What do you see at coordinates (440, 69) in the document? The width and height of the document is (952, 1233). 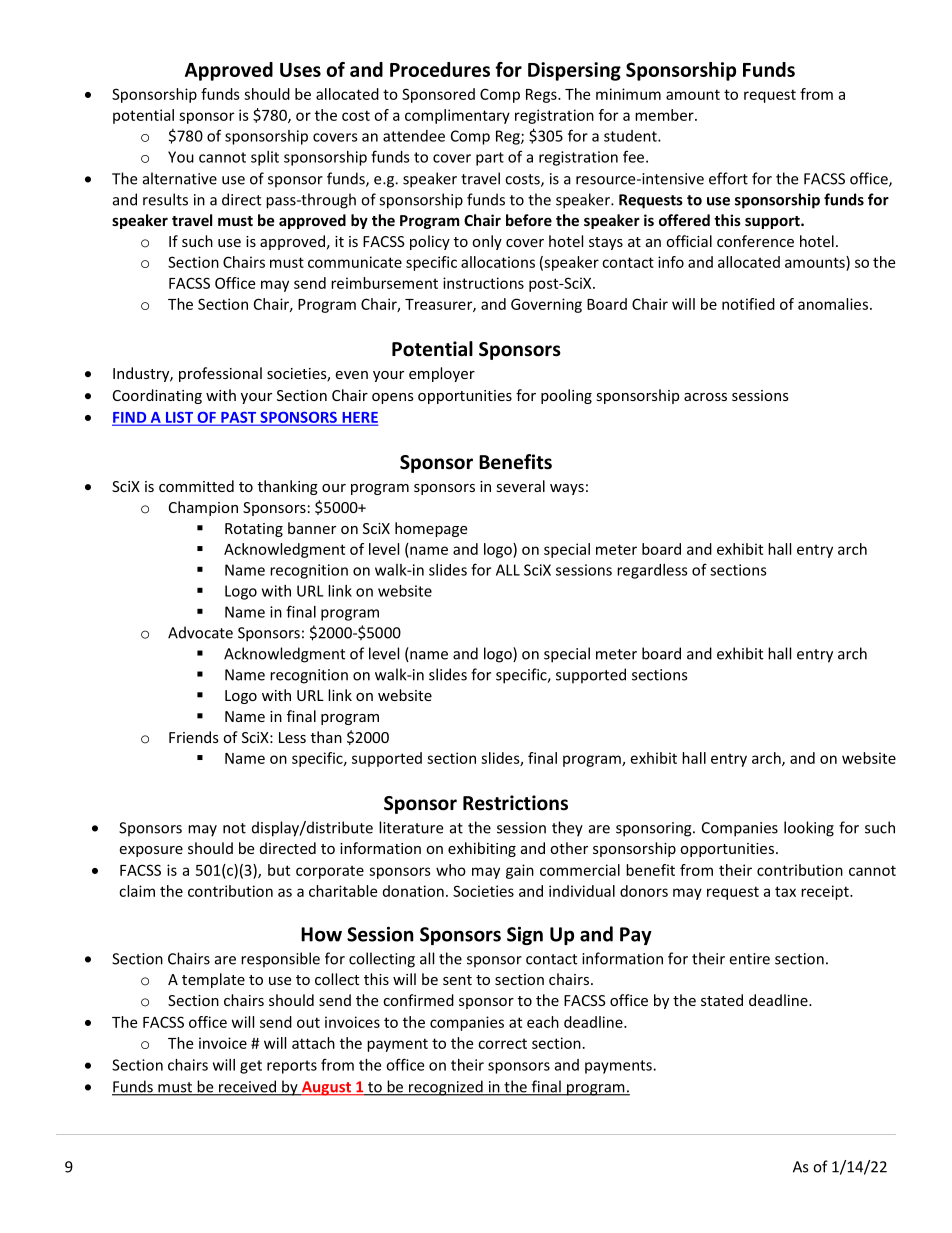 I see `Procedures` at bounding box center [440, 69].
